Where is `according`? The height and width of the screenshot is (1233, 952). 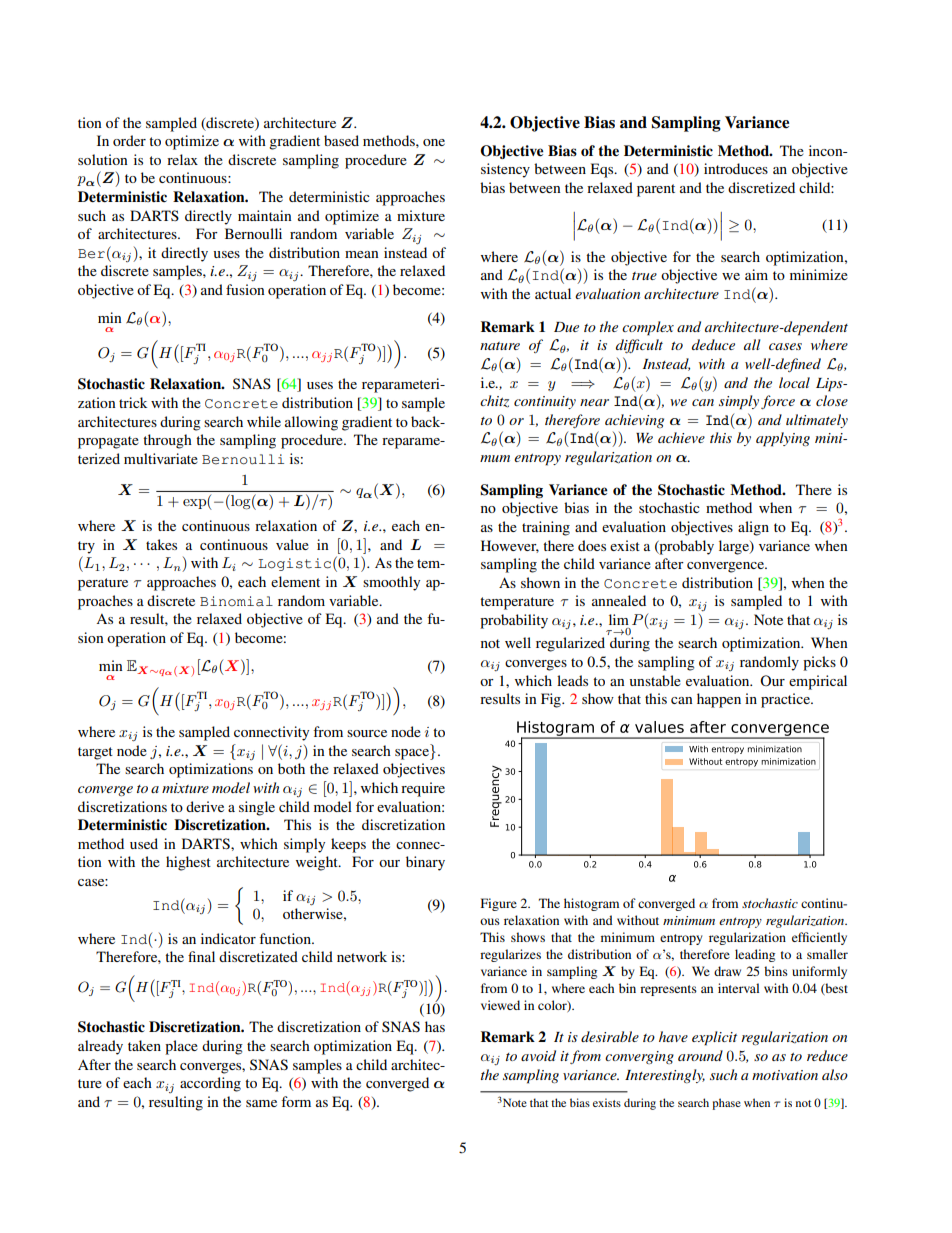
according is located at coordinates (210, 1084).
